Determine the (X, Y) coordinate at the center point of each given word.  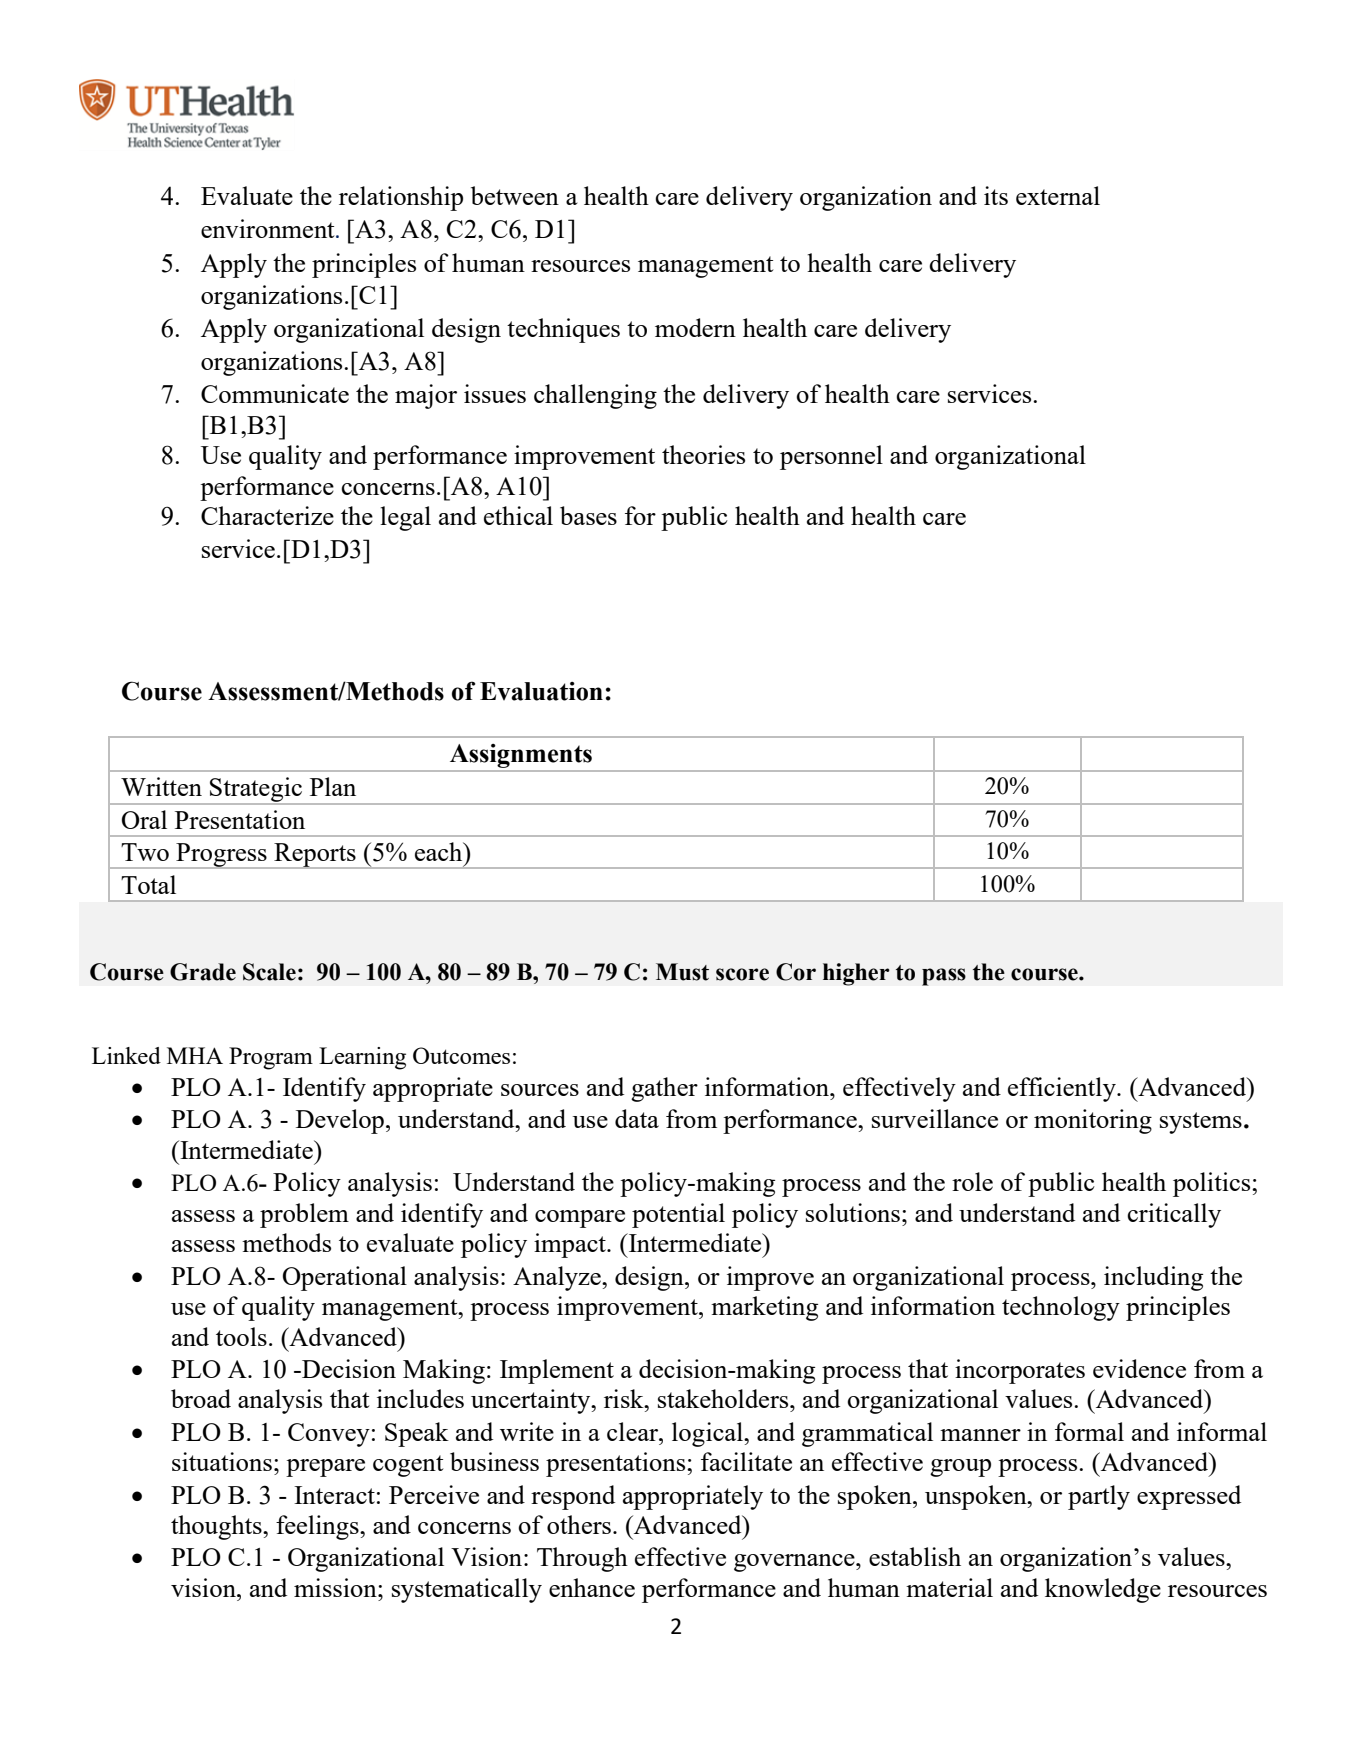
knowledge (1103, 1590)
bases (588, 515)
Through (582, 1559)
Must (682, 972)
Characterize (267, 515)
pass (944, 977)
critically (1174, 1215)
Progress (221, 856)
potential (678, 1215)
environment (269, 228)
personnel (831, 457)
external (1058, 195)
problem (304, 1215)
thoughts (217, 1527)
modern (695, 327)
